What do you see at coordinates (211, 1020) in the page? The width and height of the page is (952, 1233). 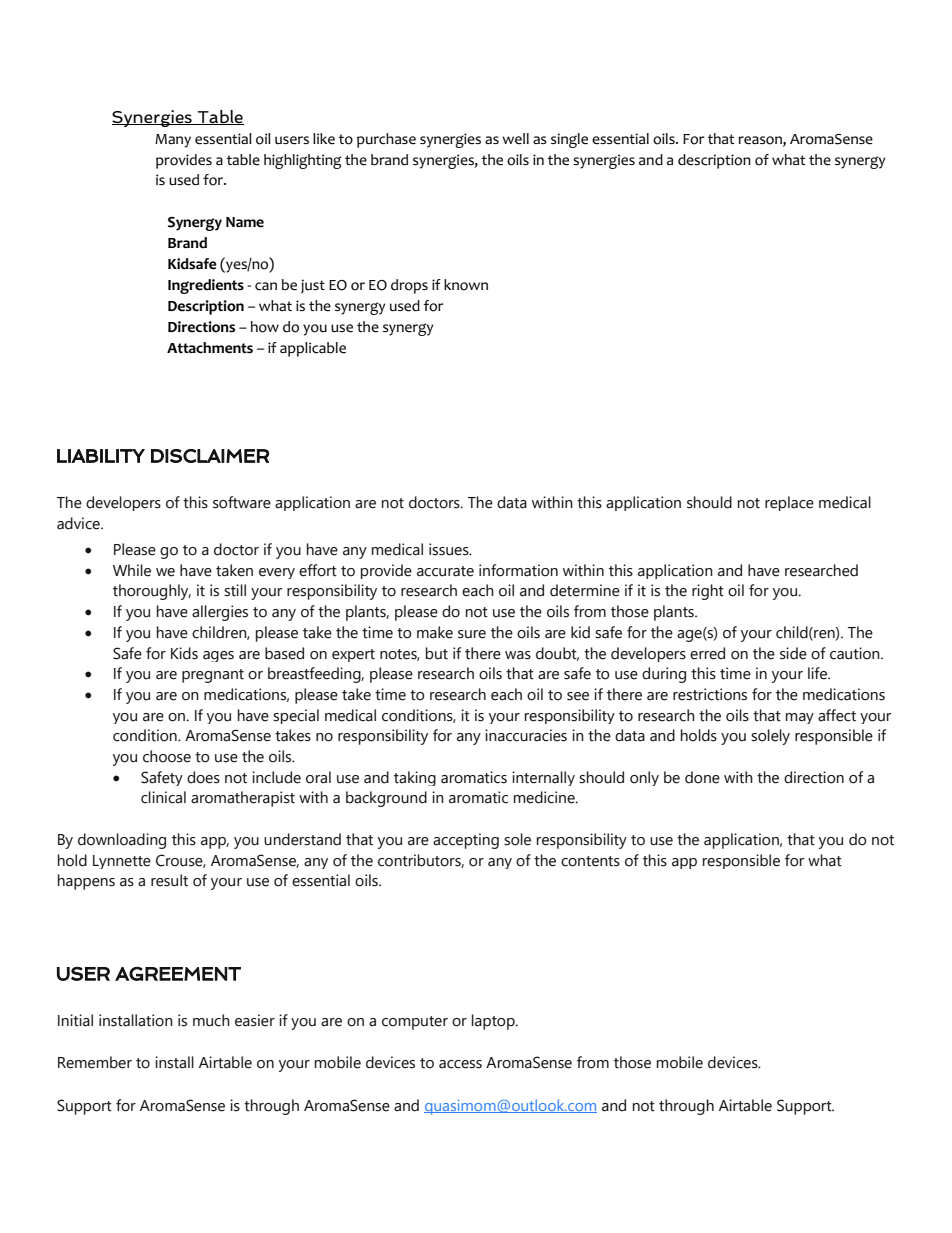 I see `much` at bounding box center [211, 1020].
